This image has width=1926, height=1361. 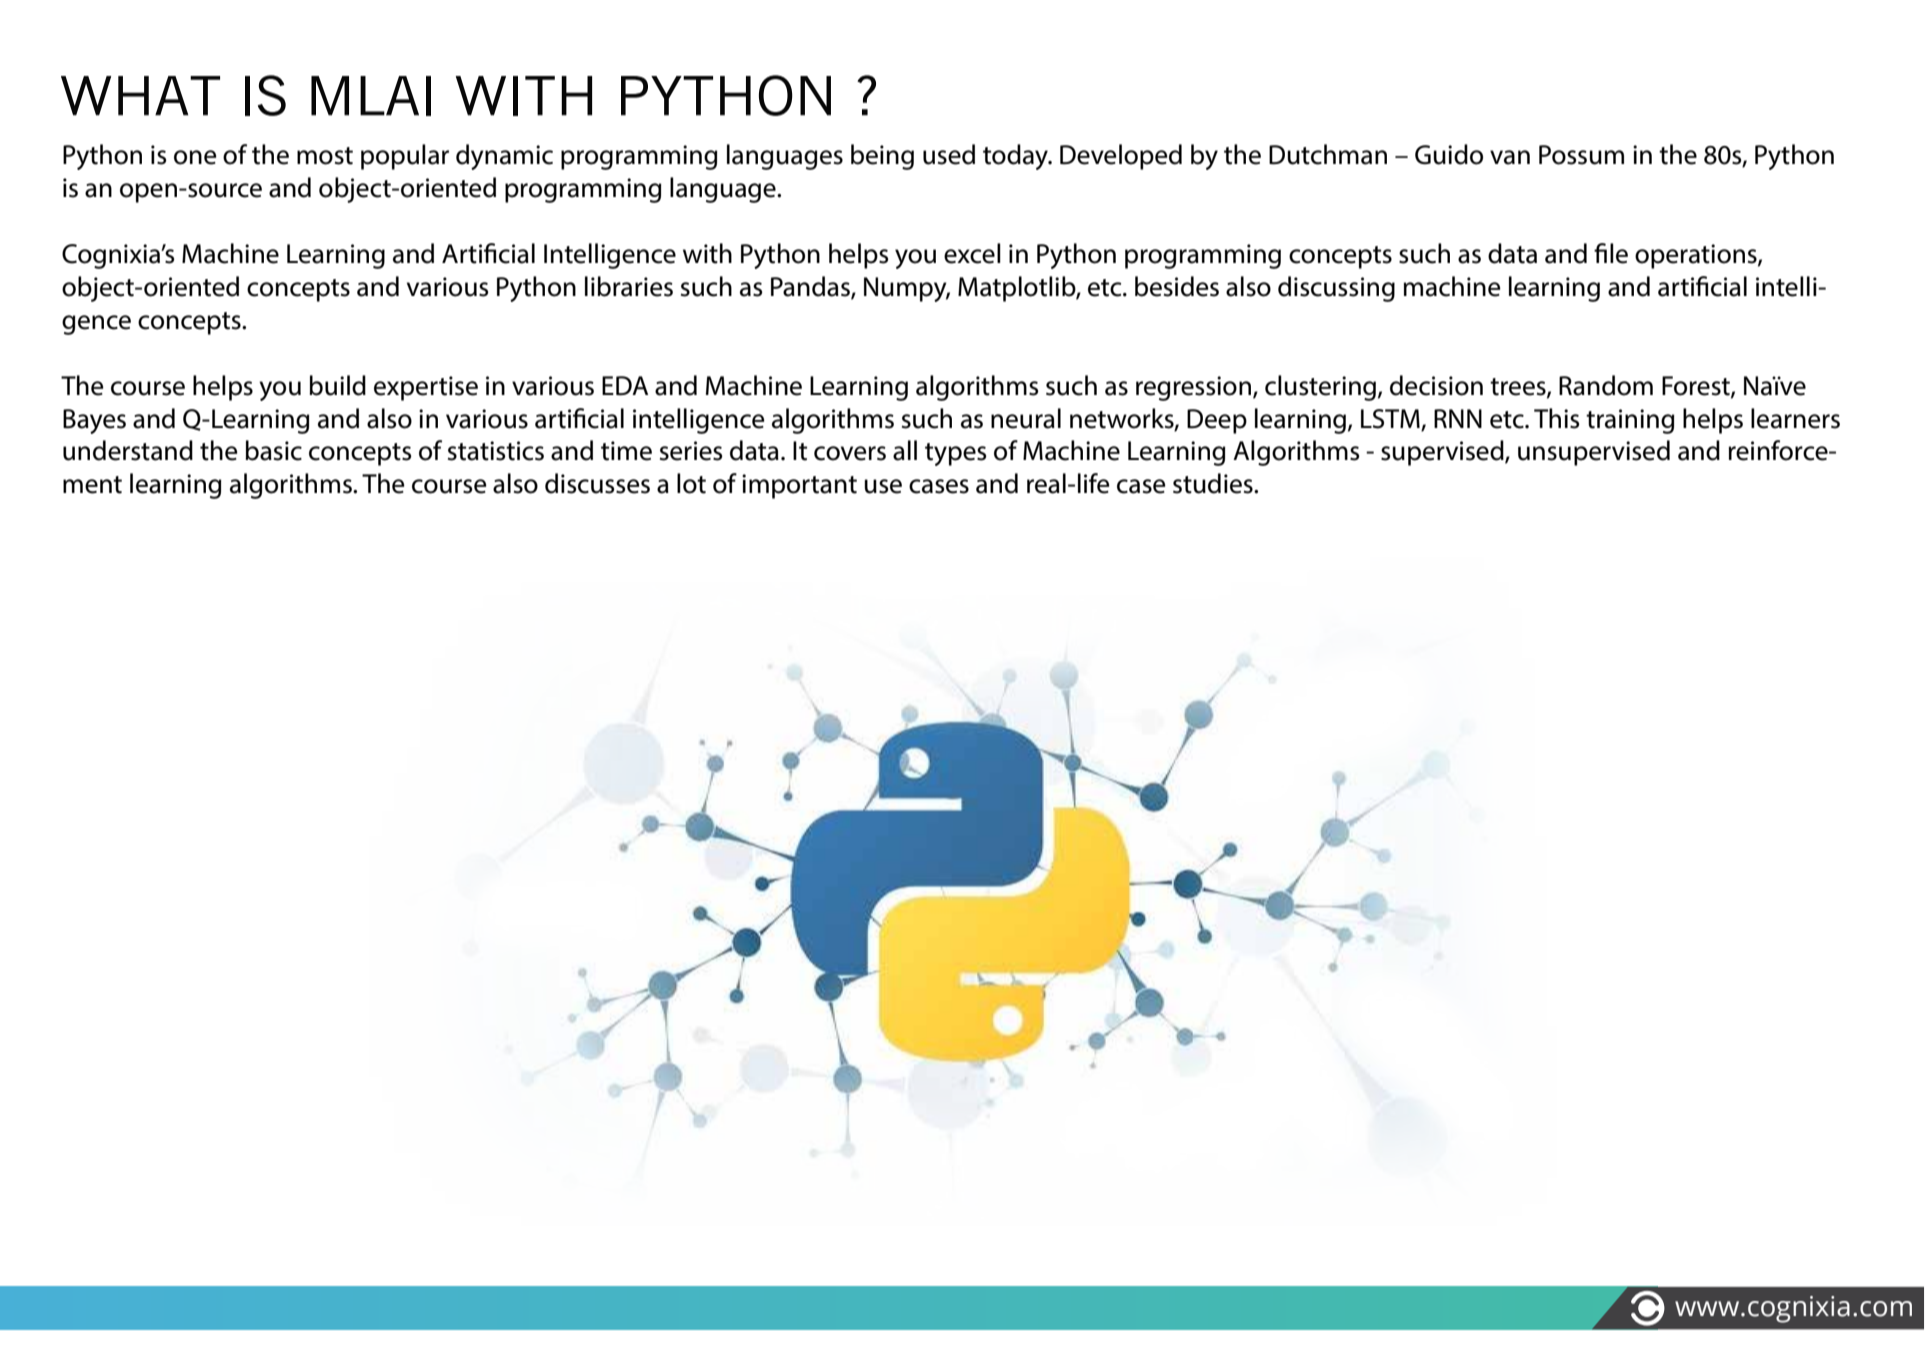 What do you see at coordinates (1581, 155) in the image?
I see `Possum` at bounding box center [1581, 155].
